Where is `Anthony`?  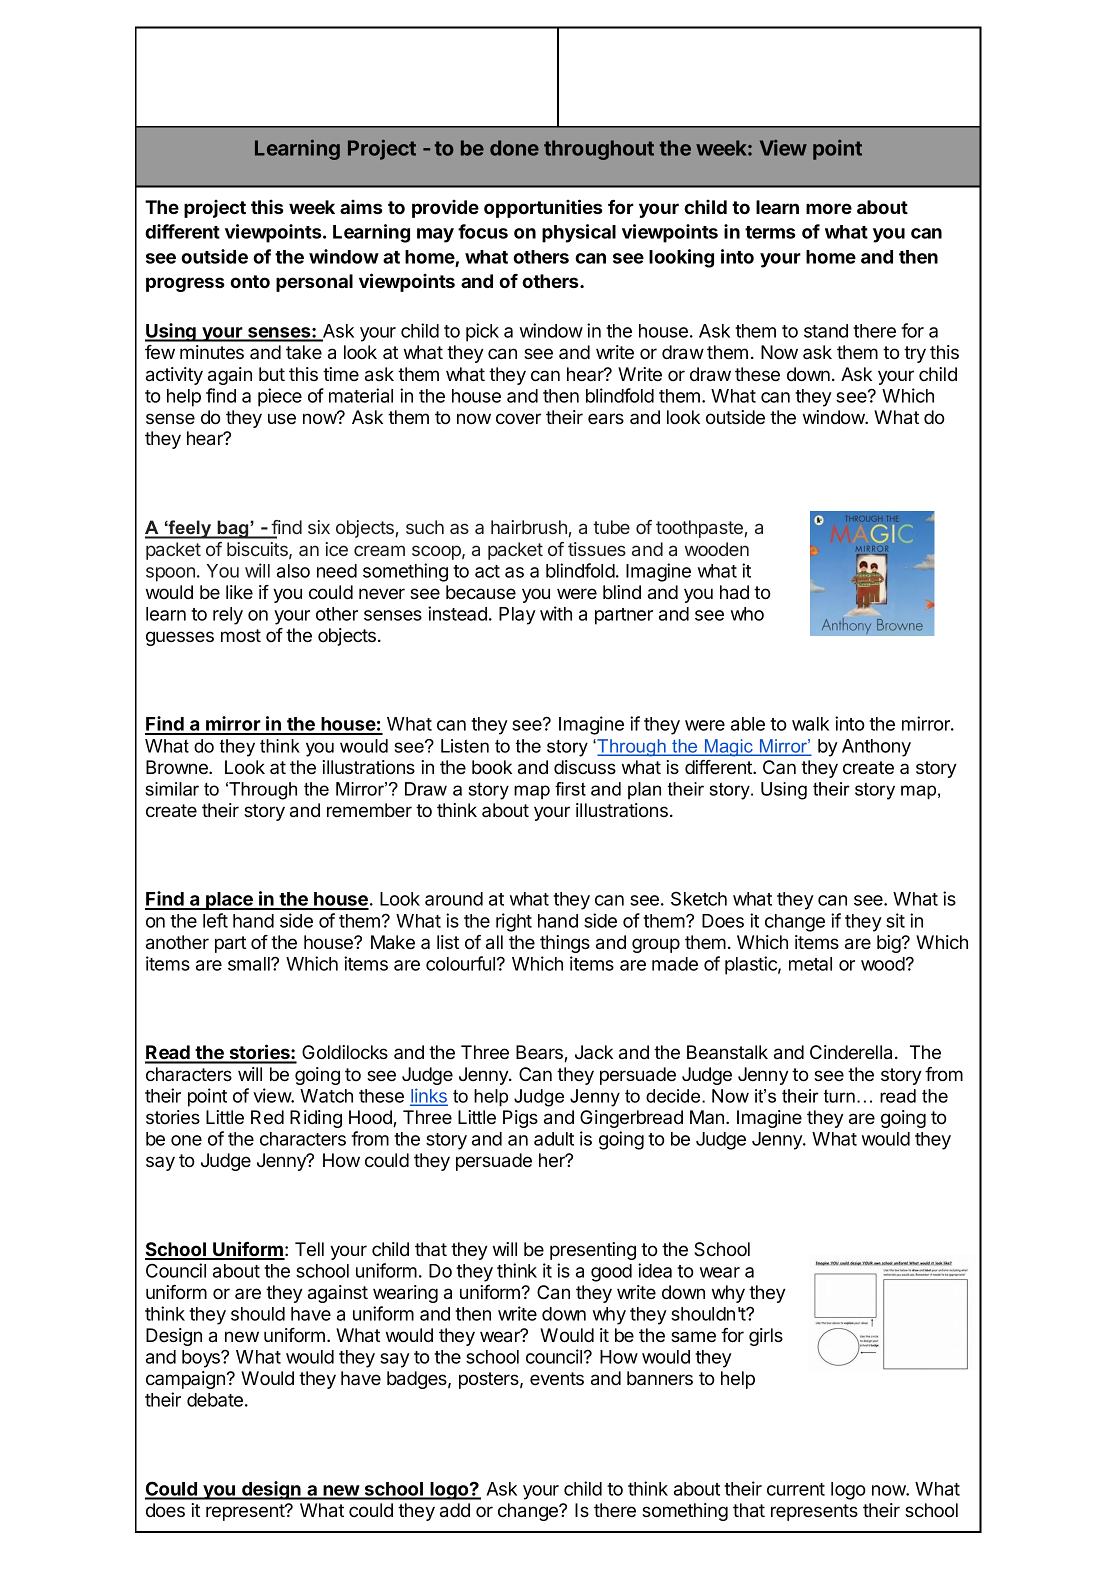 Anthony is located at coordinates (876, 748).
